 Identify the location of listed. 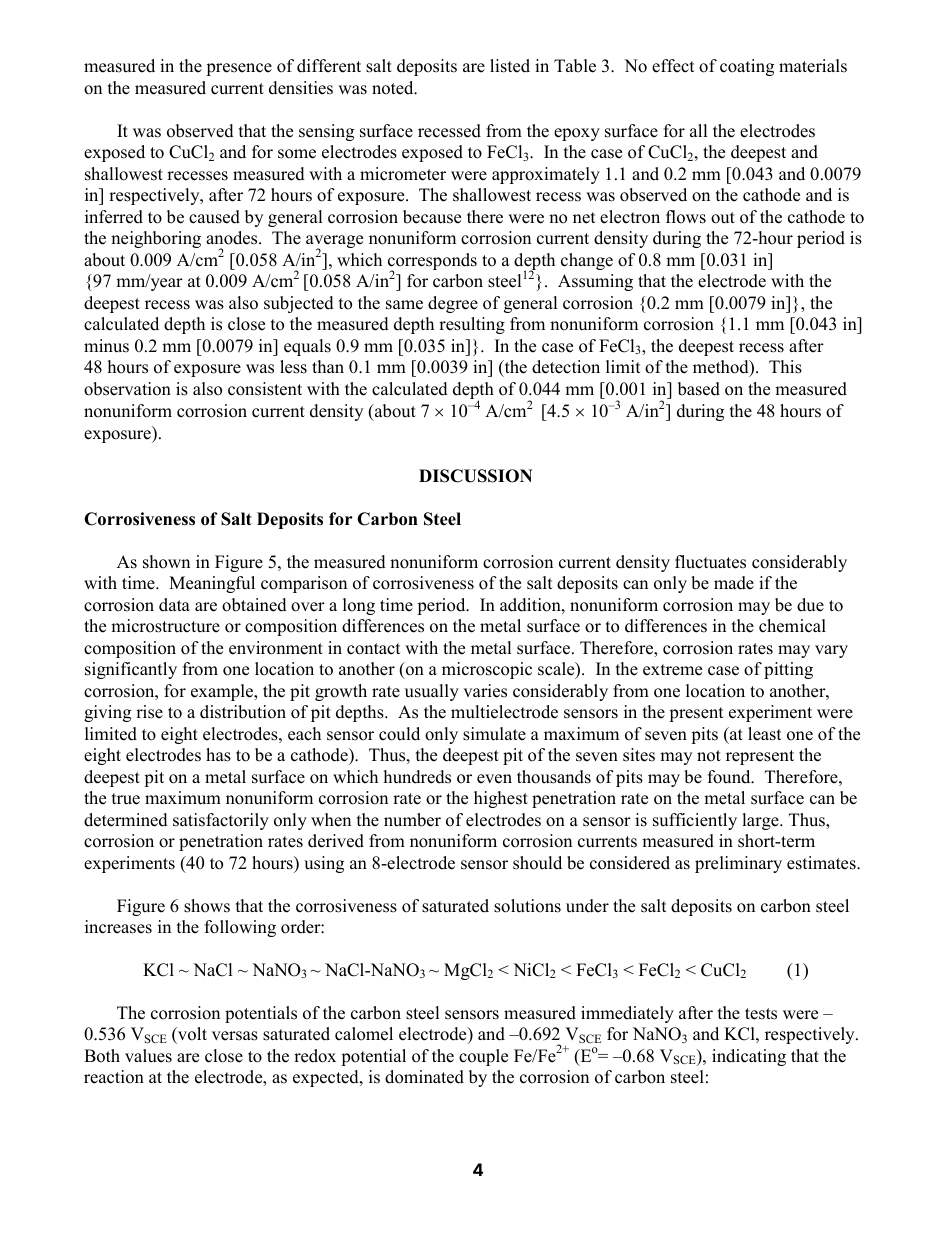
(510, 66).
